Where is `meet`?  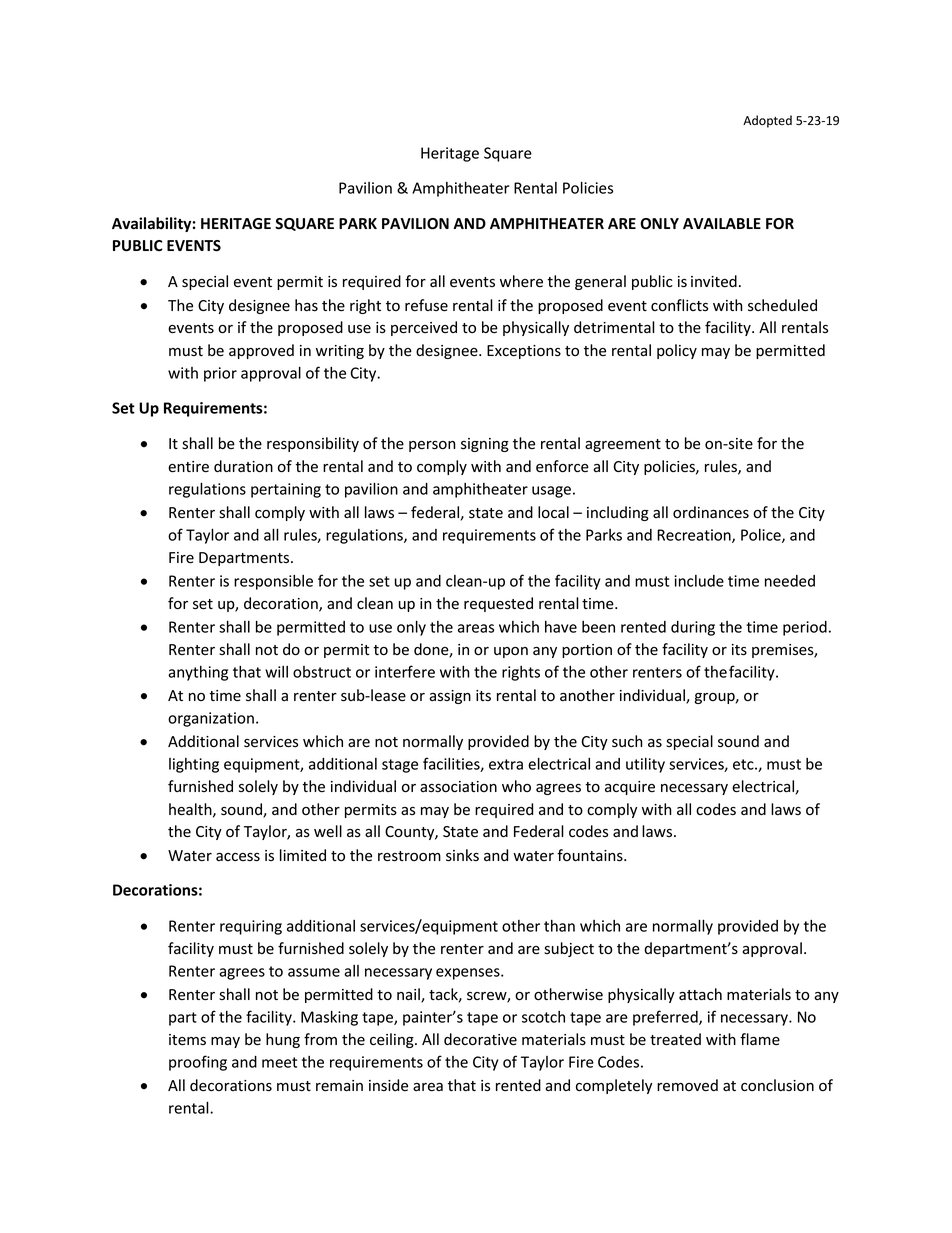 meet is located at coordinates (279, 1062).
